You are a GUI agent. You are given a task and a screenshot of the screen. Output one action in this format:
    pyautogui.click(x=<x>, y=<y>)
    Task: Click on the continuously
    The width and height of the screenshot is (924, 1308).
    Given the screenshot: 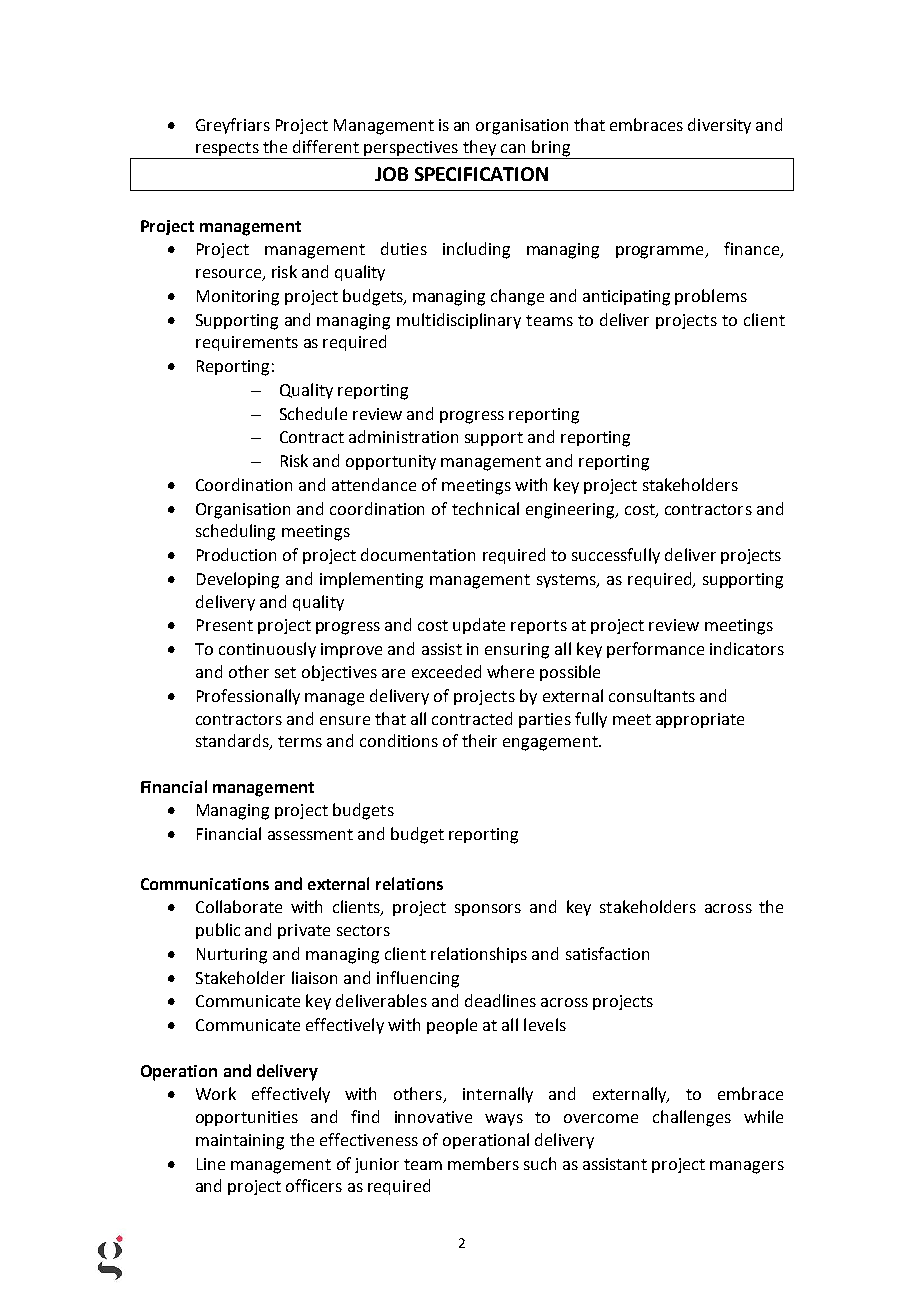 What is the action you would take?
    pyautogui.click(x=267, y=650)
